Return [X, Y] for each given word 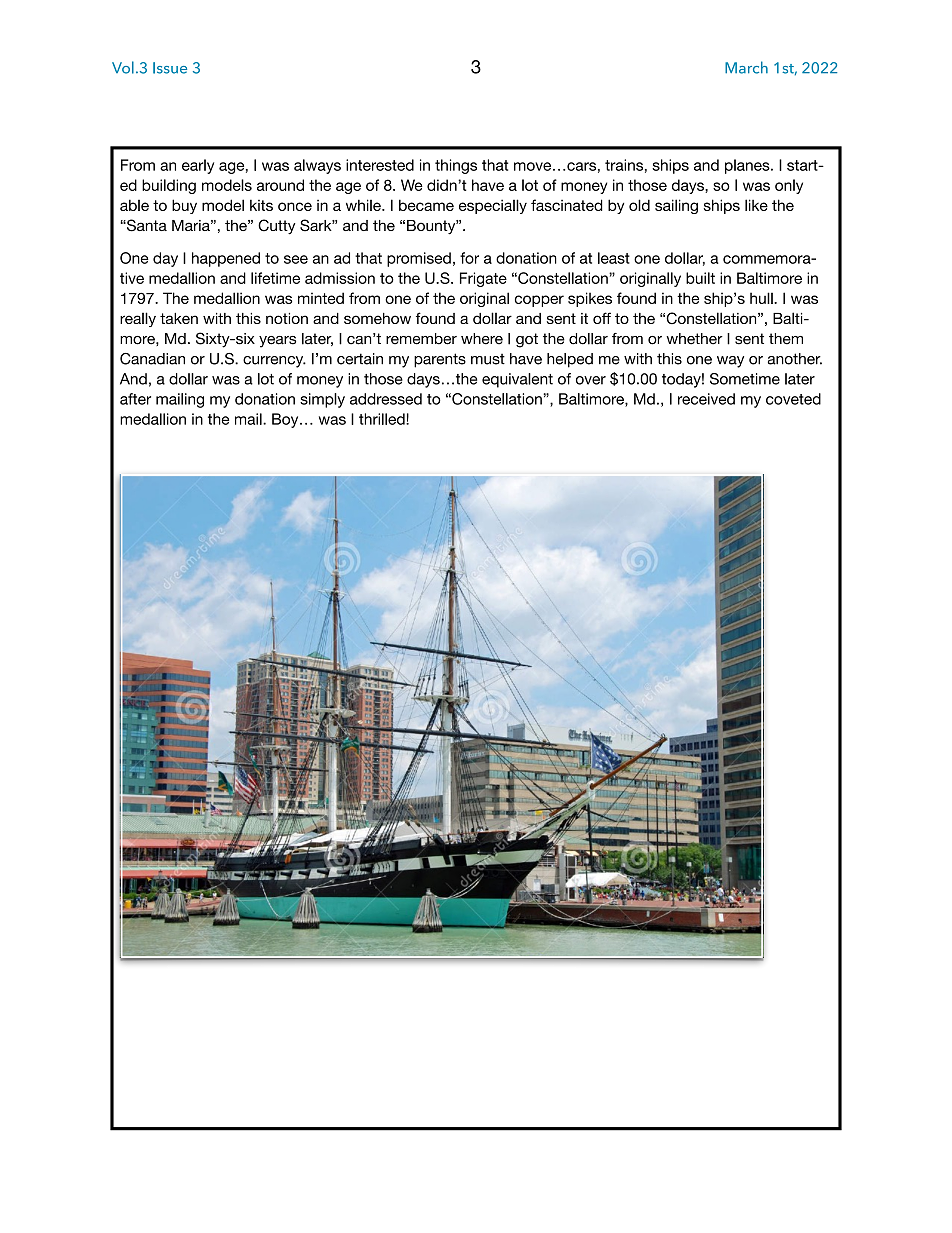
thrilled [383, 419]
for [469, 258]
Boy [286, 420]
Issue [170, 68]
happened [226, 259]
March [746, 67]
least [614, 258]
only [789, 186]
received [706, 399]
